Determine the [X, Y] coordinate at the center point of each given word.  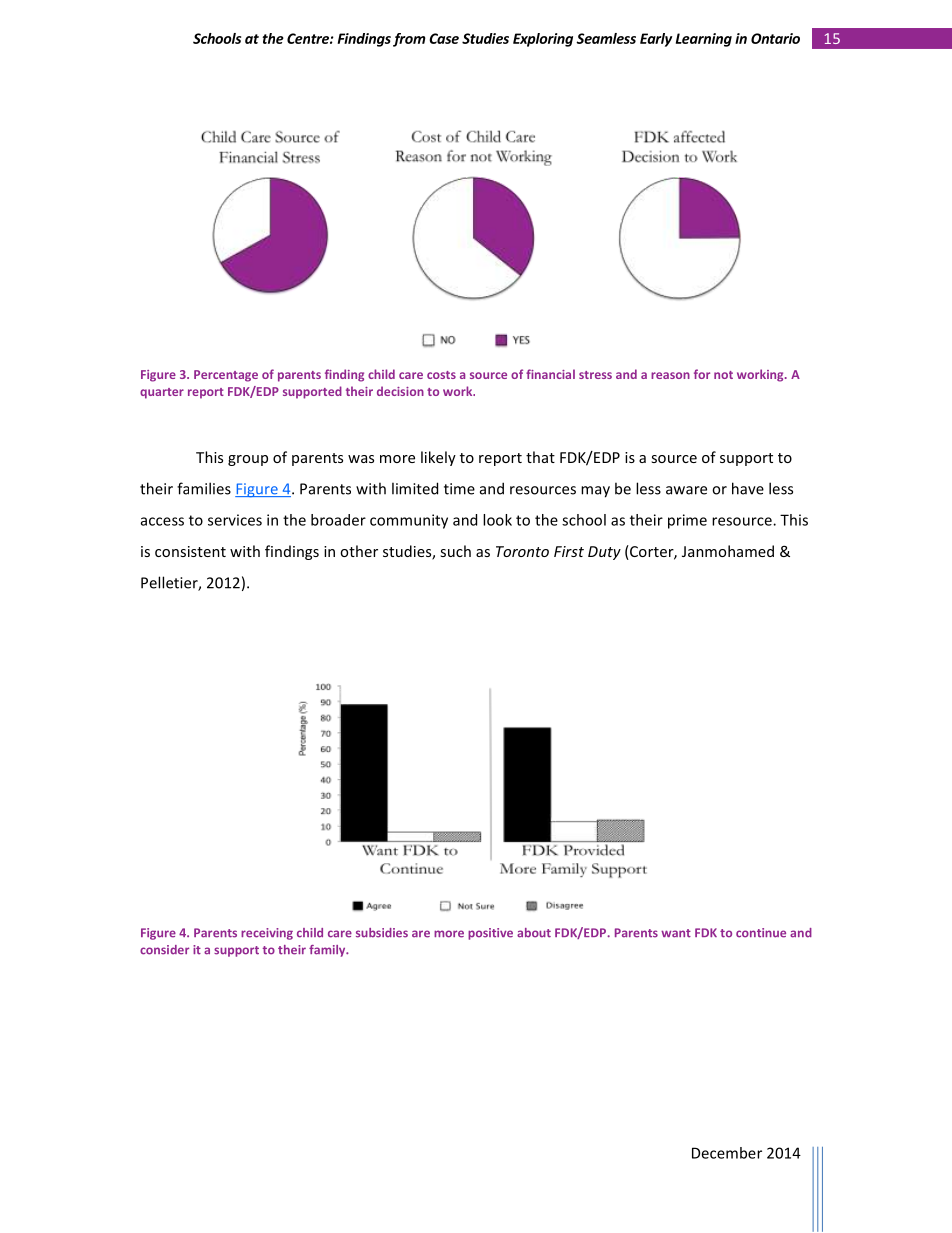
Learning [704, 40]
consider [164, 950]
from [409, 40]
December [727, 1153]
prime [687, 521]
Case [444, 38]
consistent [190, 551]
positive [490, 934]
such [455, 551]
